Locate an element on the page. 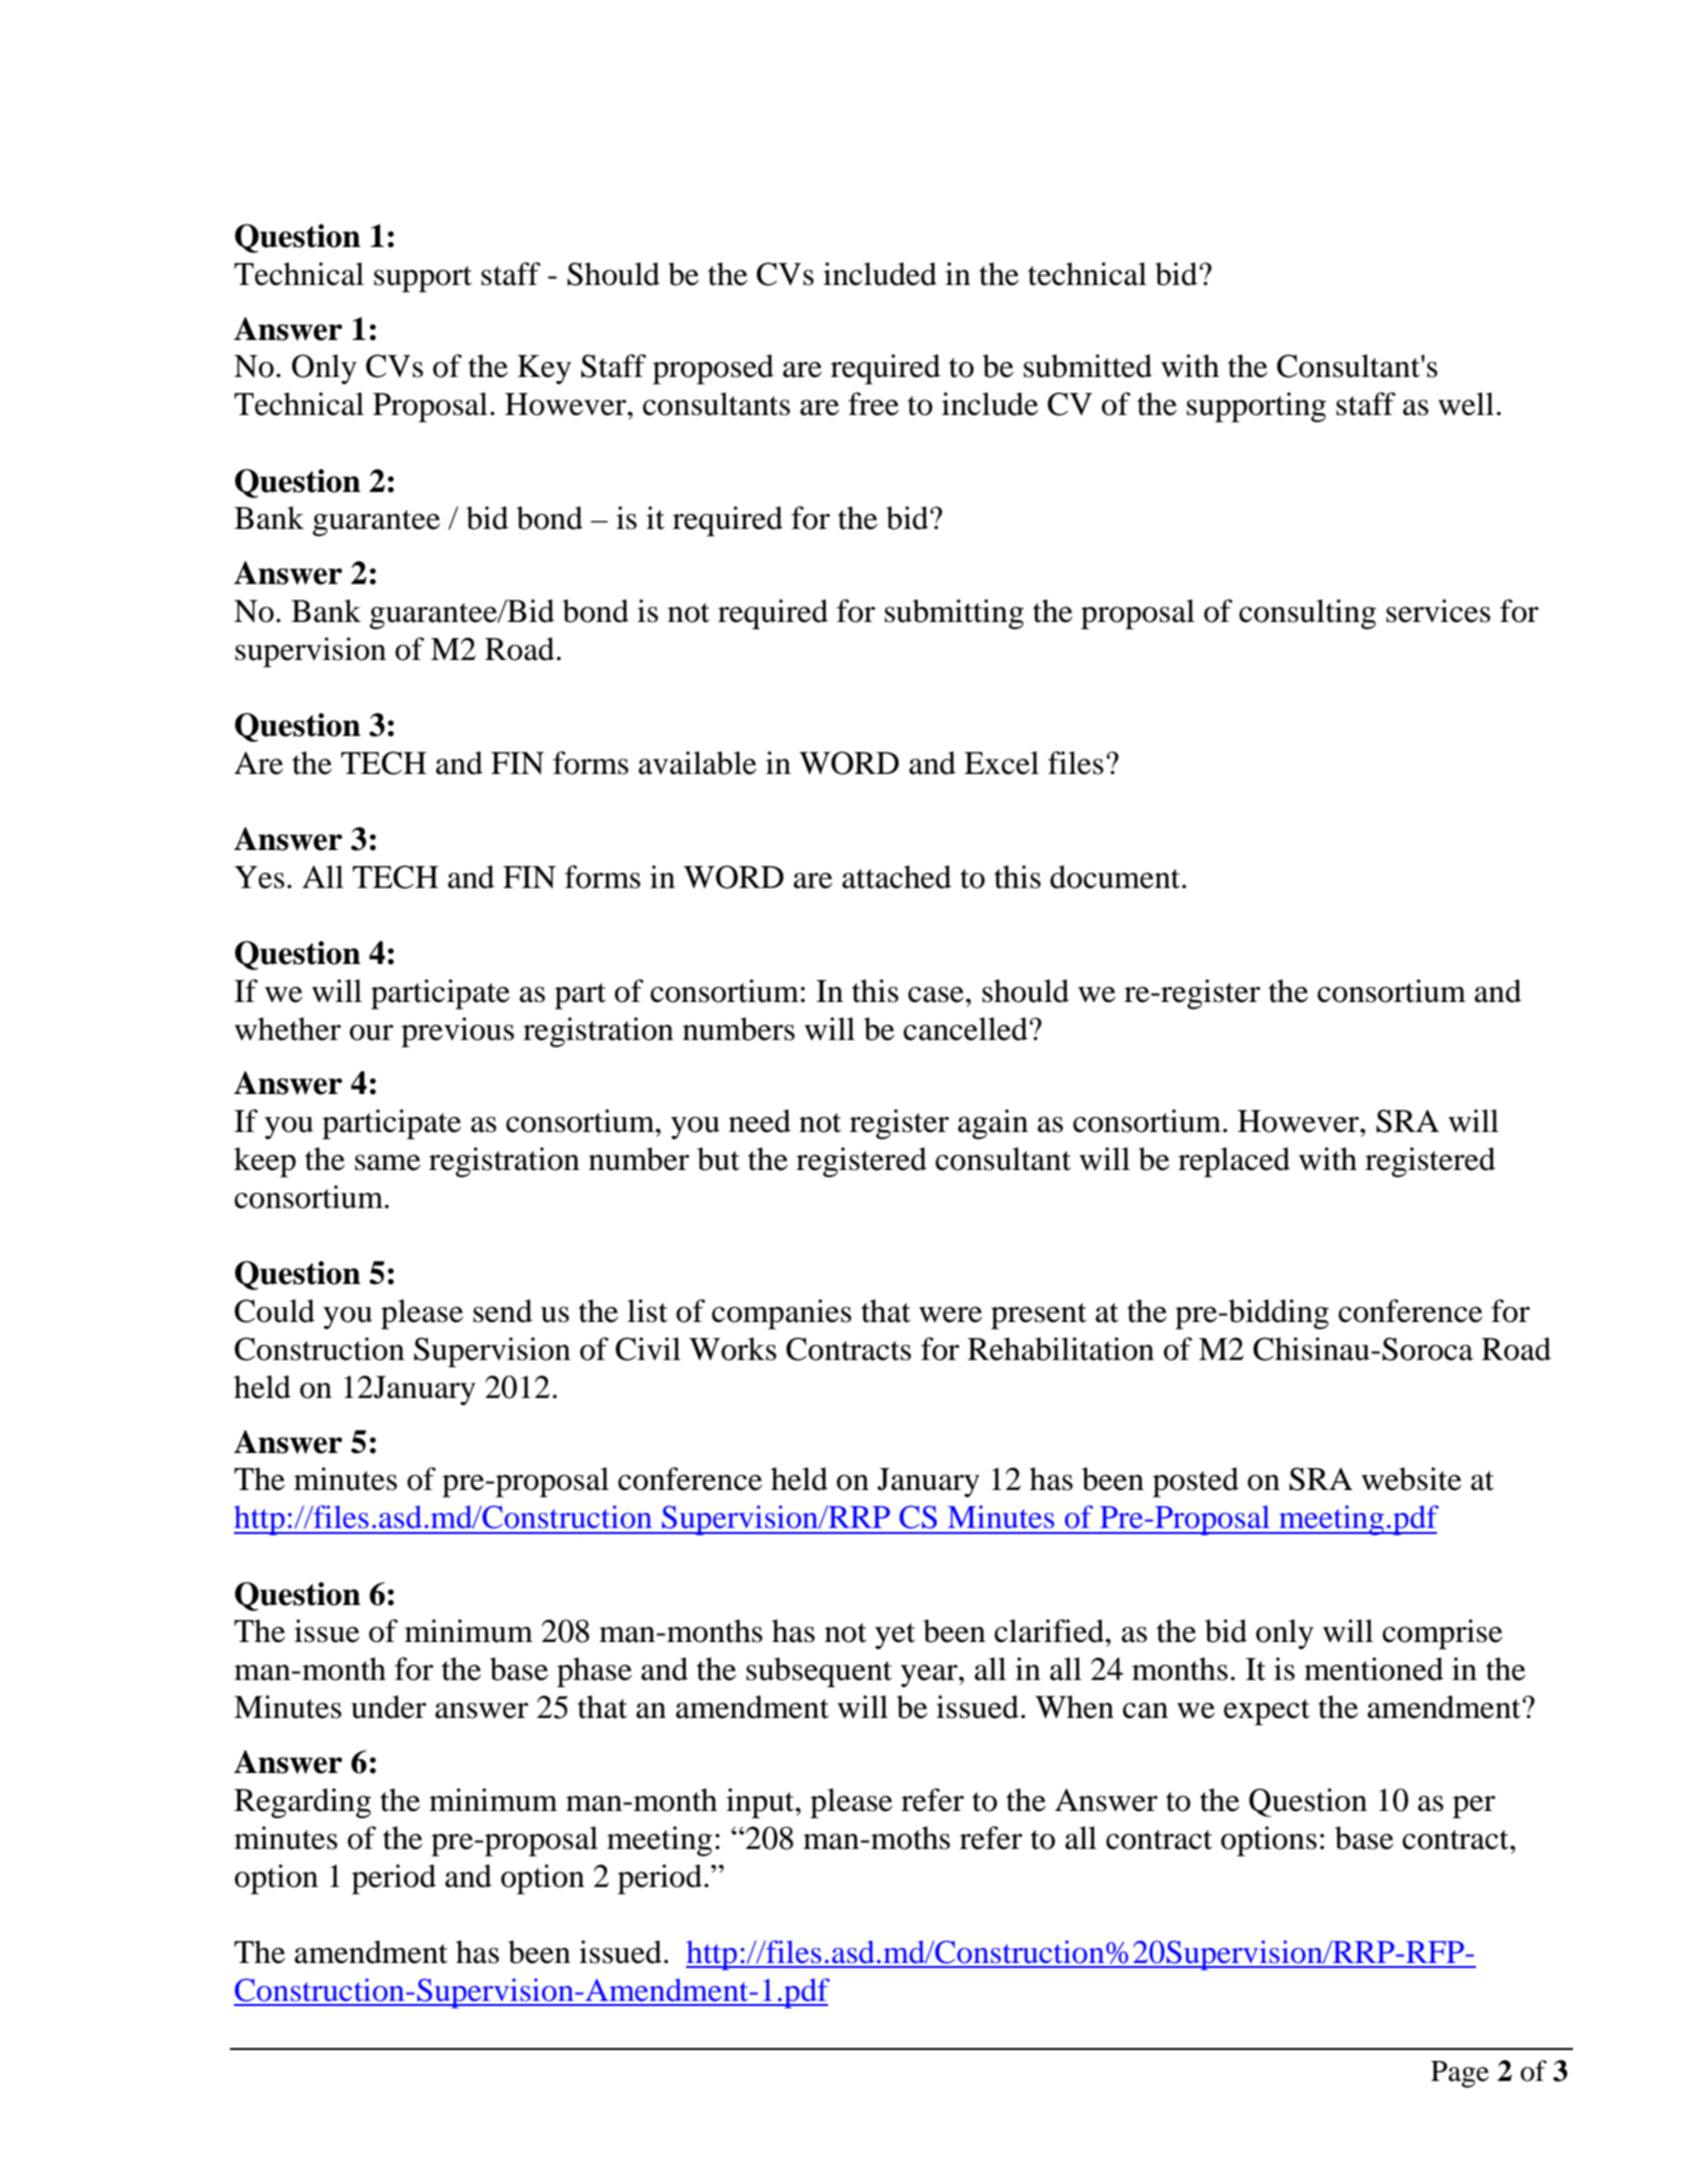 The image size is (1685, 2180). under is located at coordinates (388, 1707).
